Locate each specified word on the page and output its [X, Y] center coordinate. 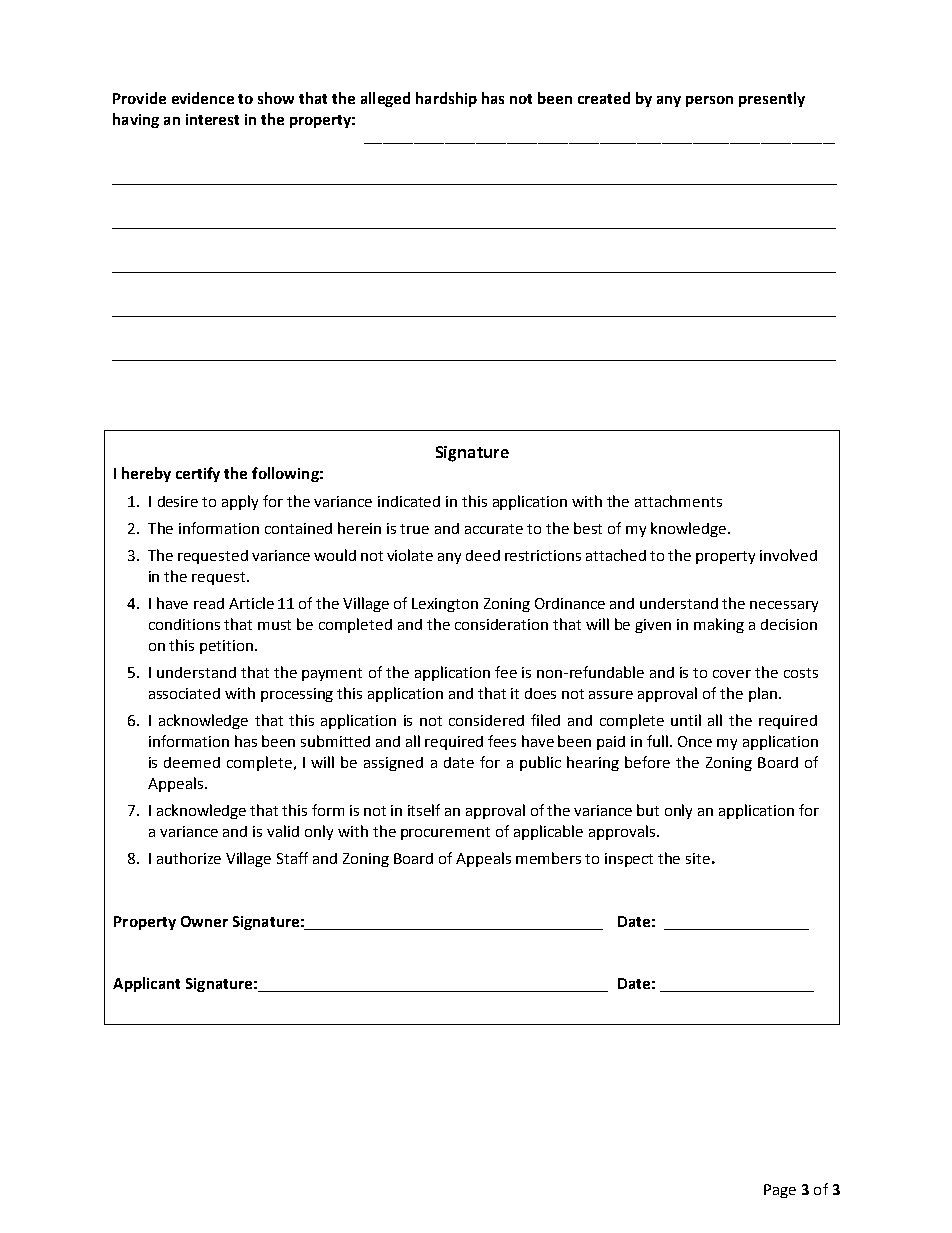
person [709, 101]
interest [212, 119]
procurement [445, 833]
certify [198, 474]
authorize [189, 858]
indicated [409, 501]
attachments [678, 501]
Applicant [146, 984]
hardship [446, 99]
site [698, 858]
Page [780, 1191]
